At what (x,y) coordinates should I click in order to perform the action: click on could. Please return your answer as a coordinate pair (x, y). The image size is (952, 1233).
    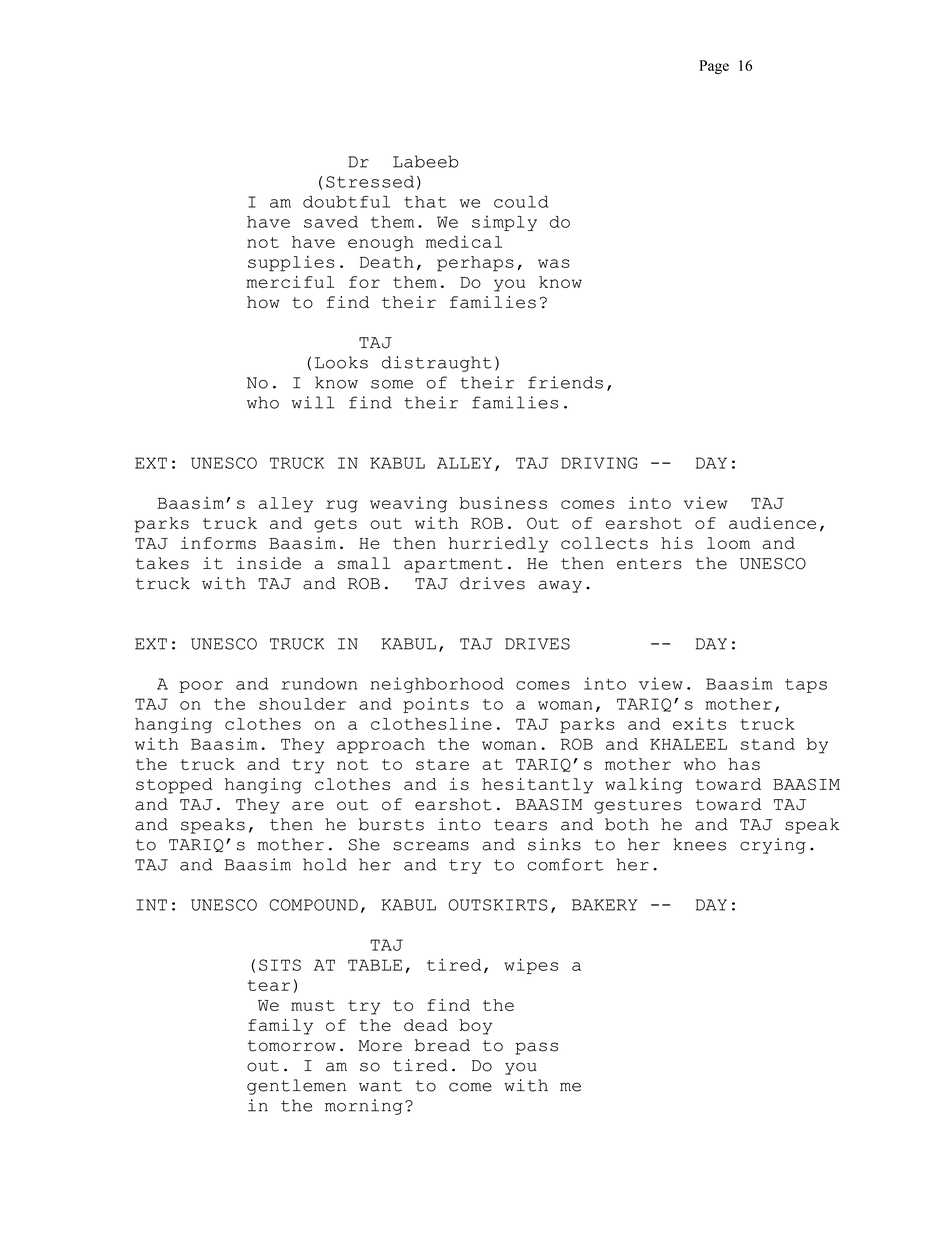
    Looking at the image, I should click on (521, 202).
